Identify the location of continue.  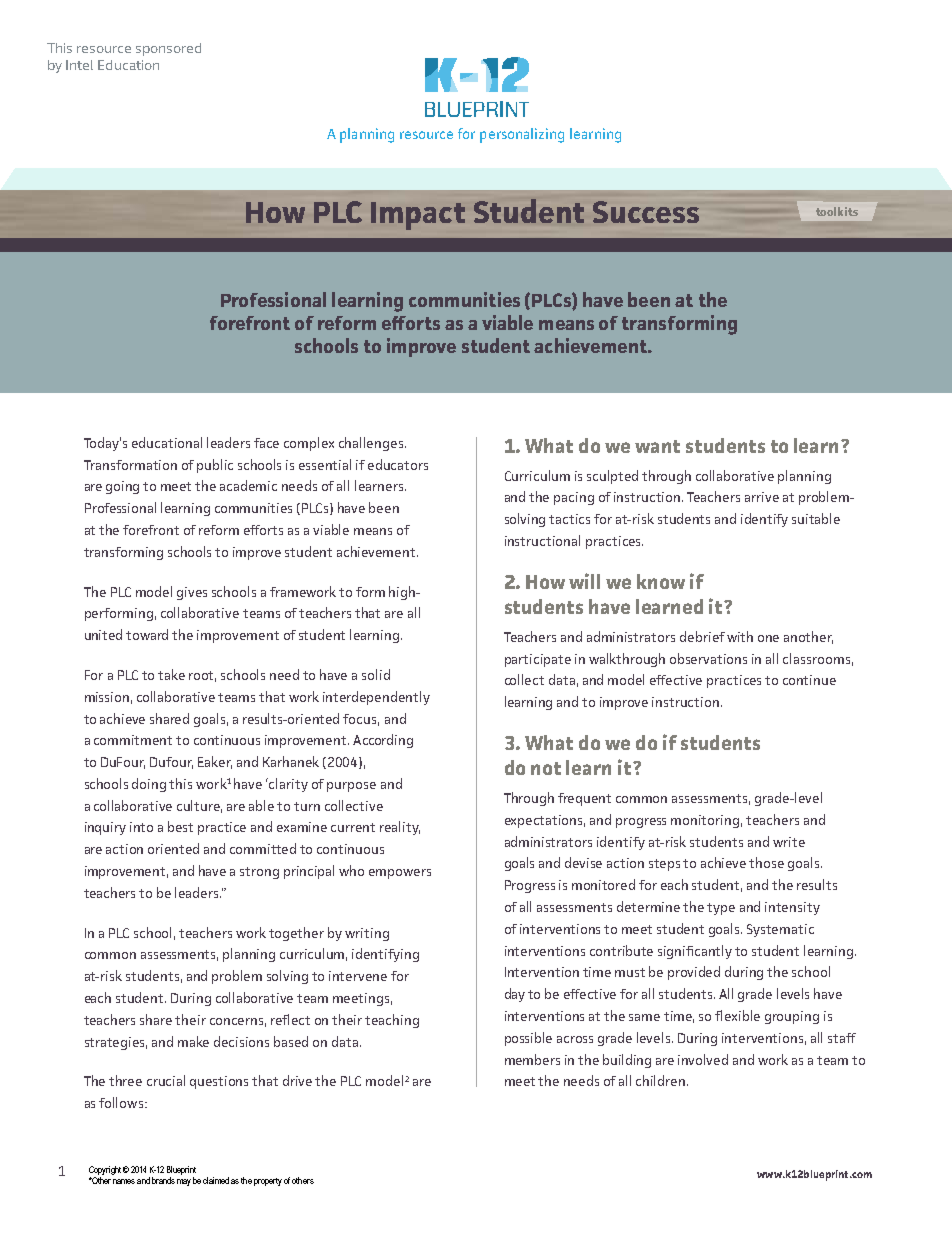
(809, 680).
